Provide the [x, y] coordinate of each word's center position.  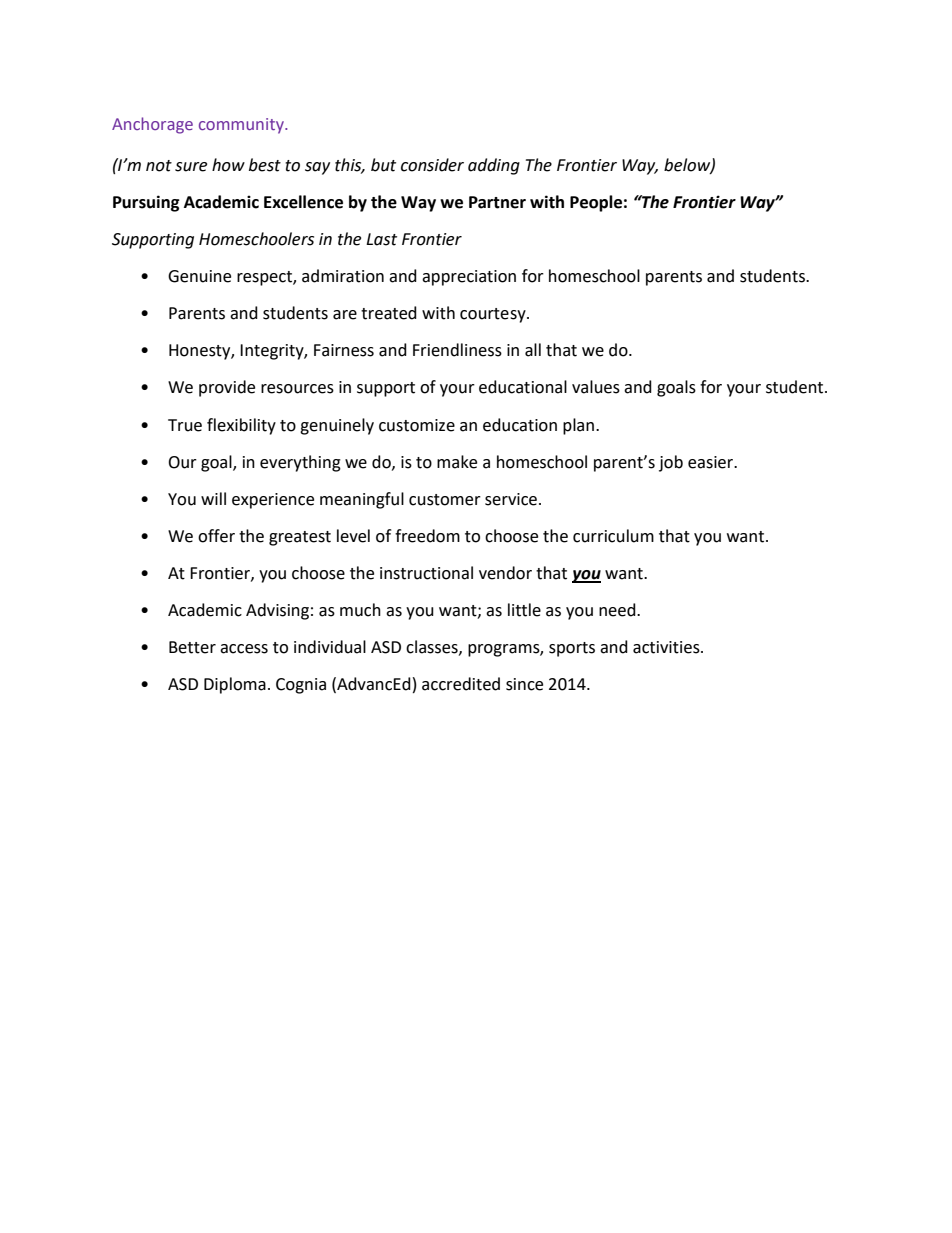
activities [667, 647]
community [242, 126]
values [596, 387]
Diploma [235, 685]
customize [417, 425]
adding [494, 166]
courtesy [494, 315]
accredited [461, 684]
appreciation [469, 278]
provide [227, 388]
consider [432, 165]
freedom [427, 536]
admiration [343, 276]
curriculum [613, 536]
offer [216, 536]
